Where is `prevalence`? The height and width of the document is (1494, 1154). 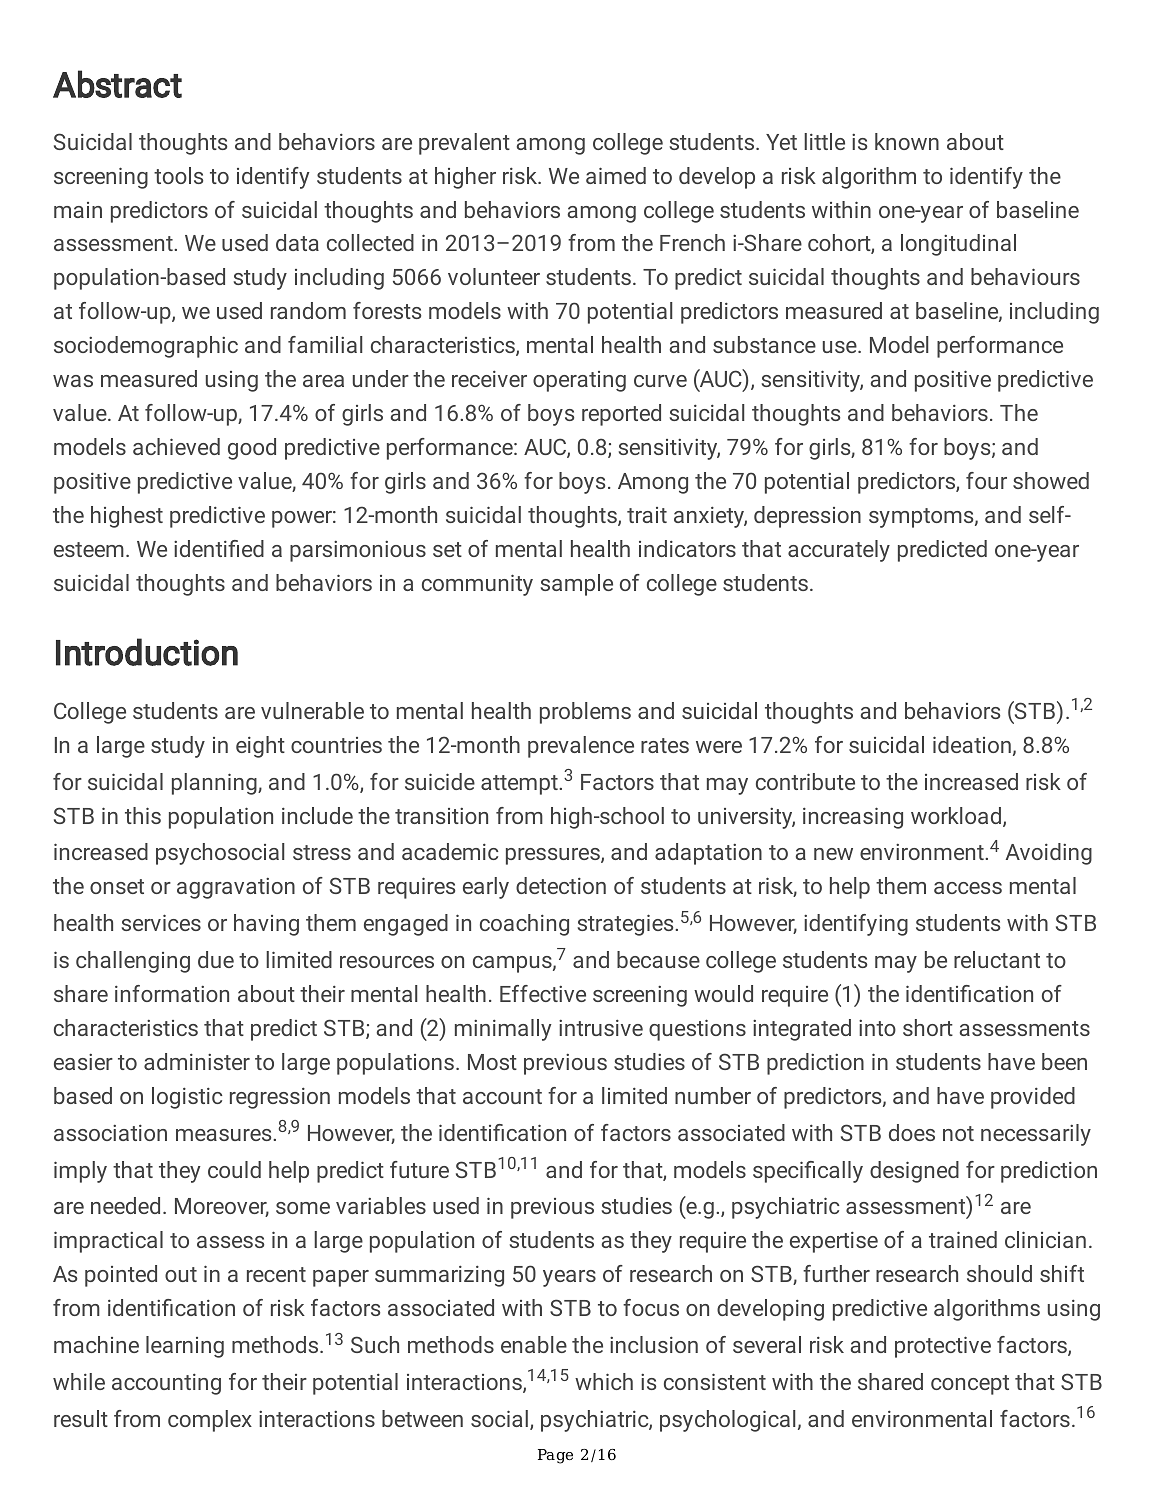
prevalence is located at coordinates (581, 747).
